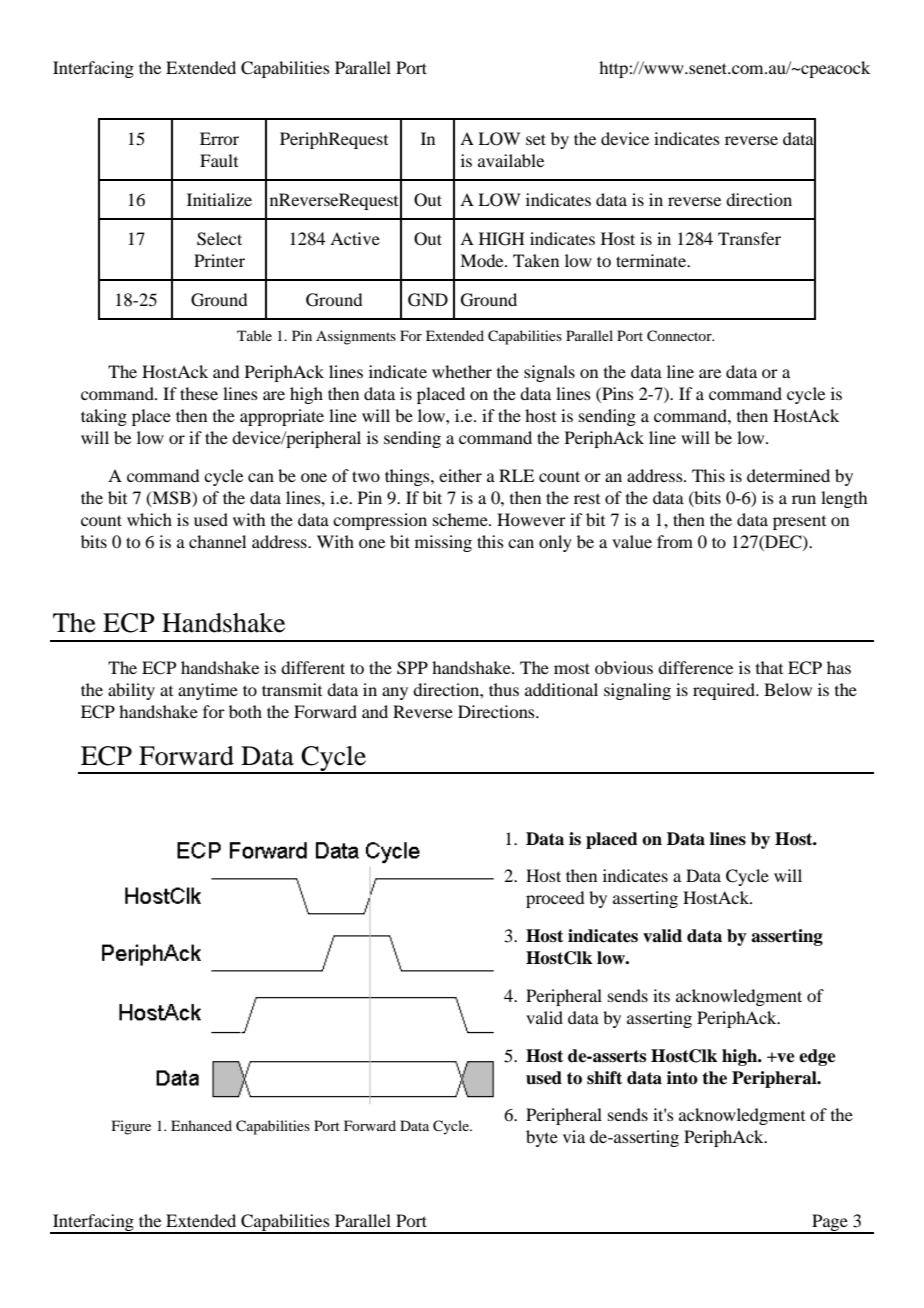  Describe the element at coordinates (245, 711) in the page. I see `both` at that location.
